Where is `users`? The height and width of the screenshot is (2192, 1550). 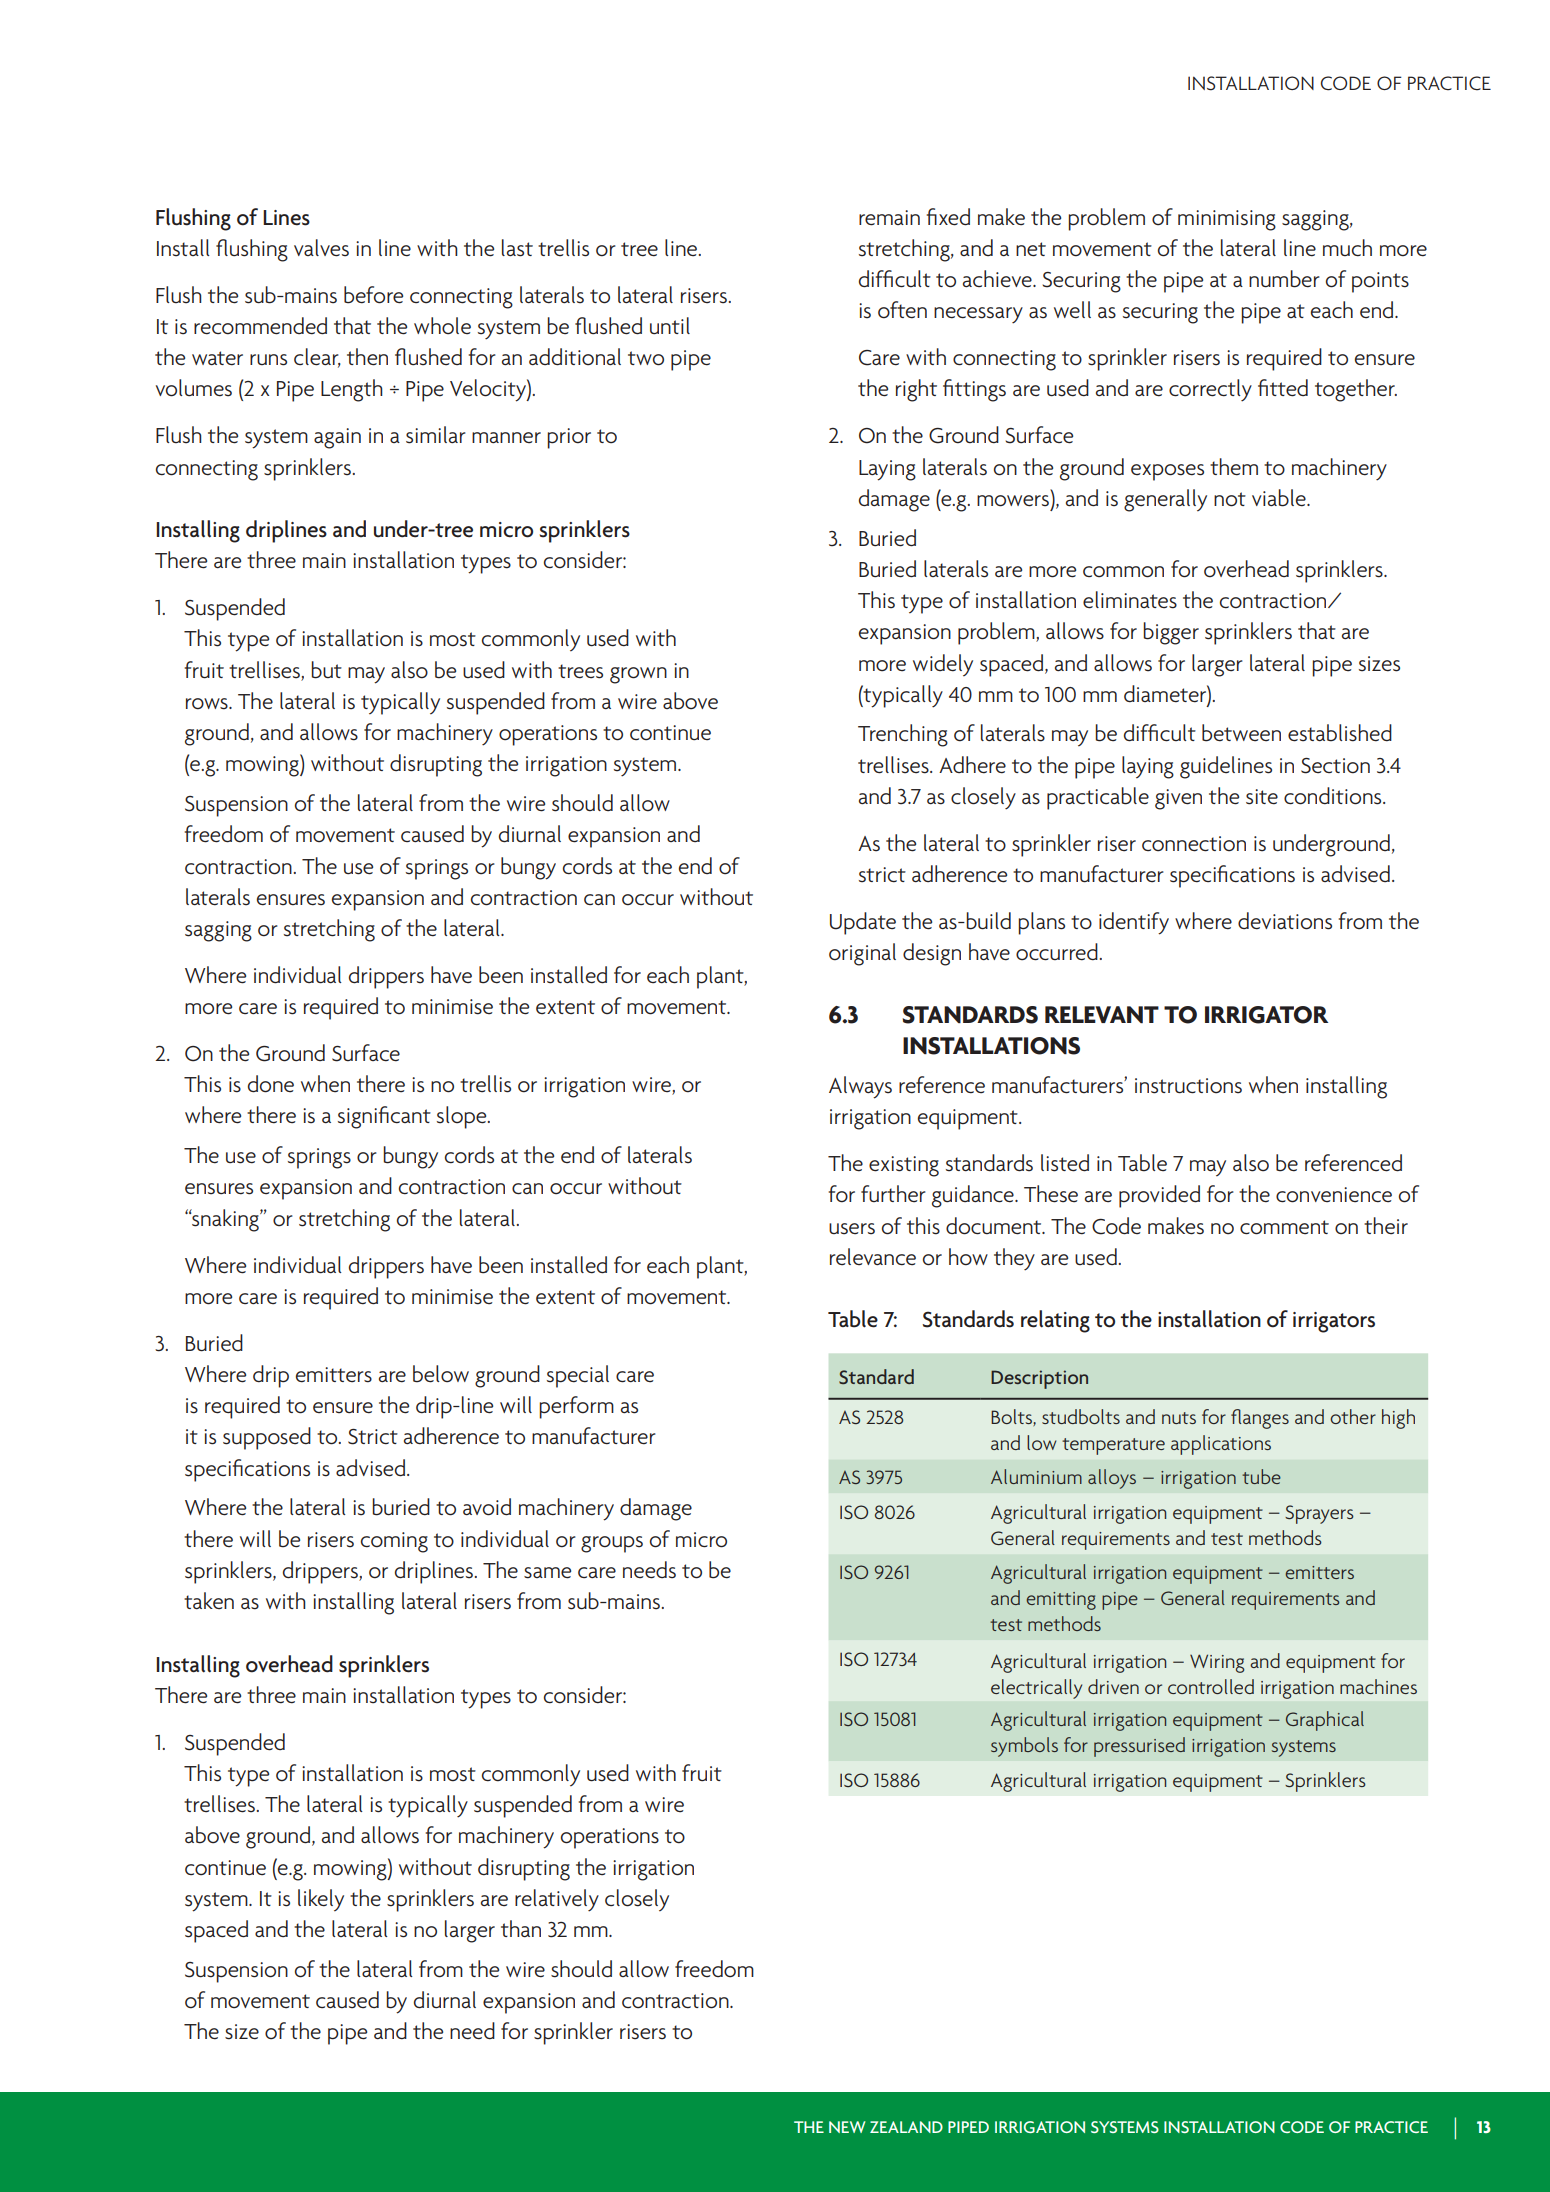
users is located at coordinates (852, 1229).
